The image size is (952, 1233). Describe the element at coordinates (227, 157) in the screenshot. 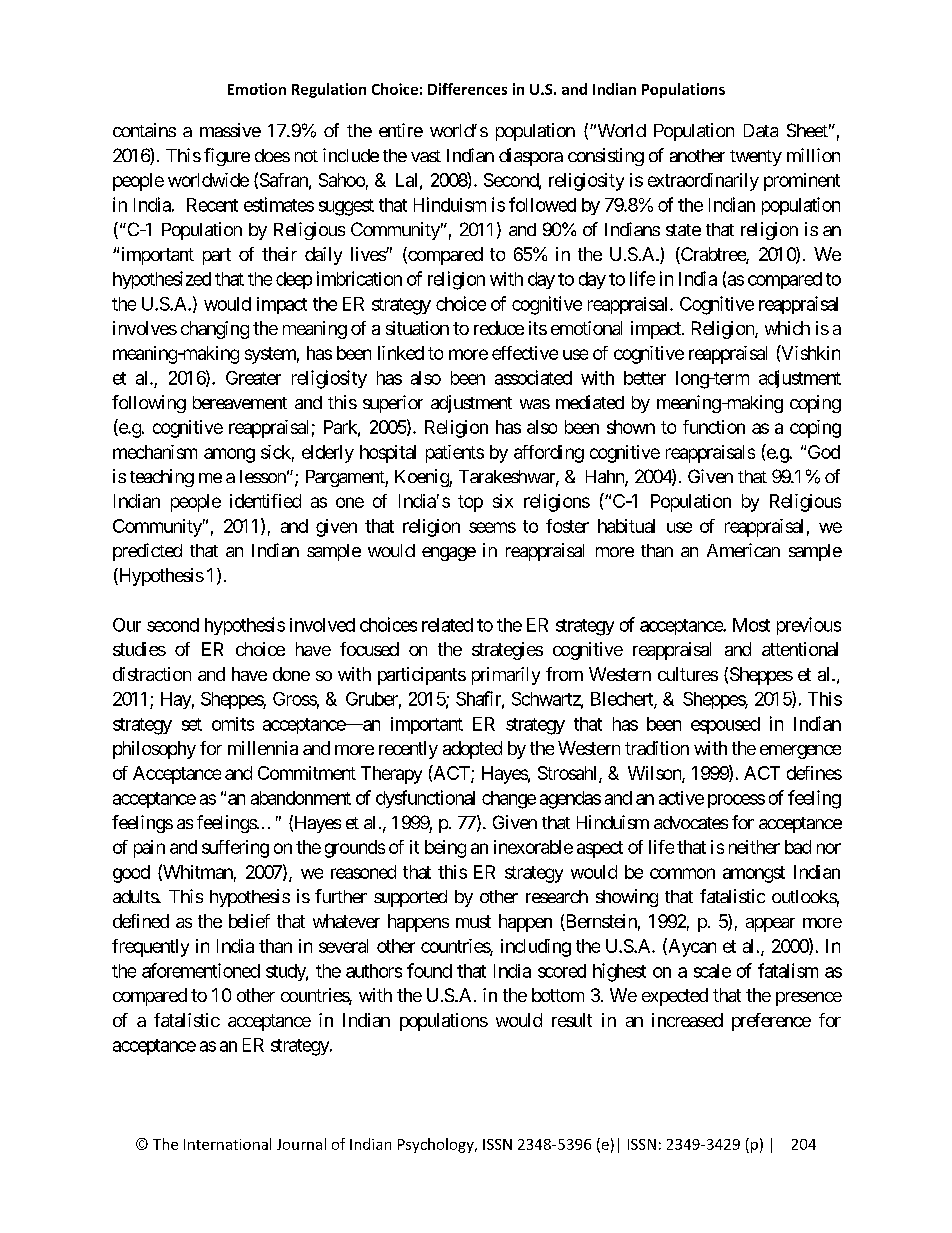

I see `figure` at that location.
